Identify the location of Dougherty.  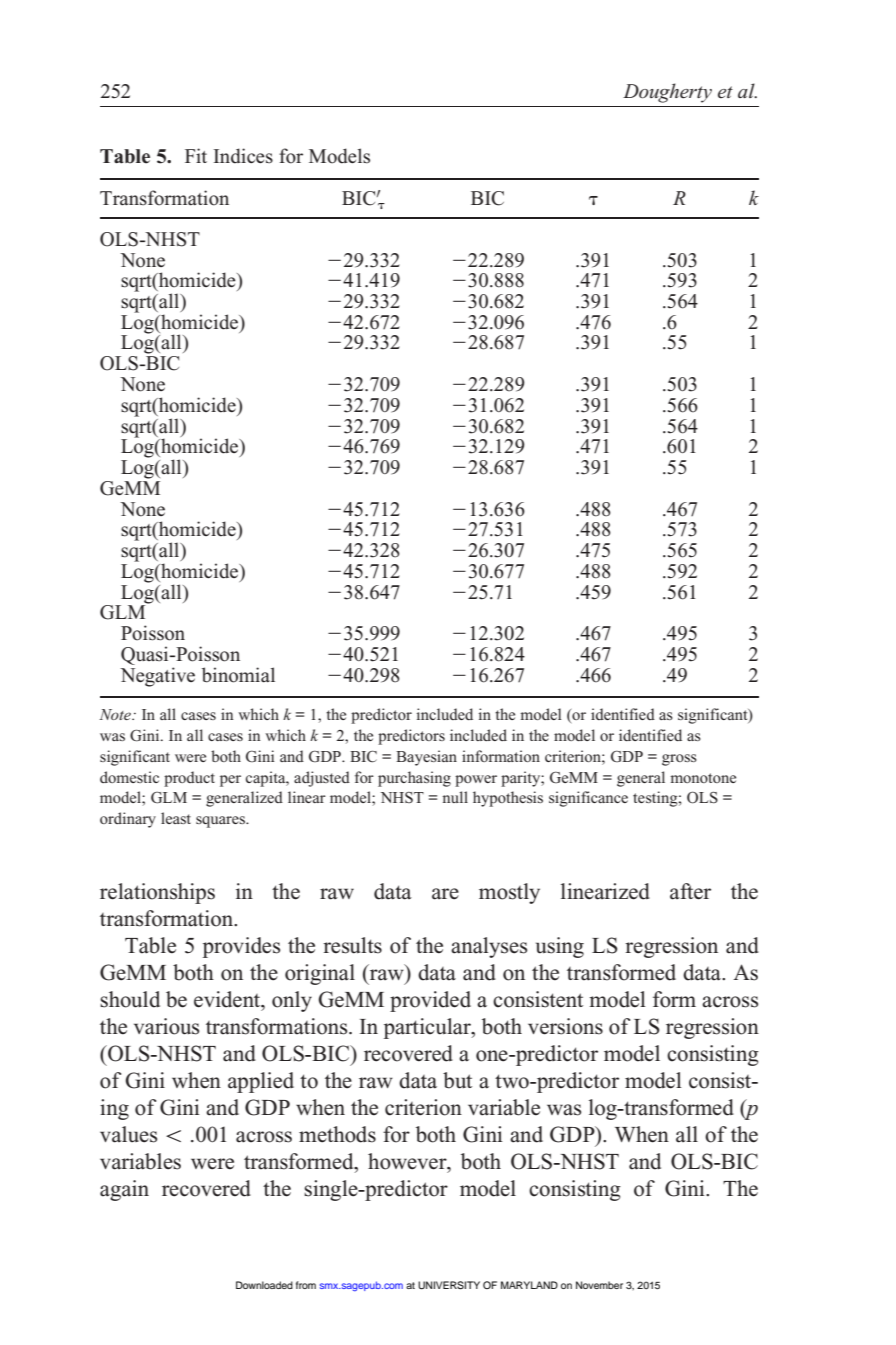
(667, 93).
